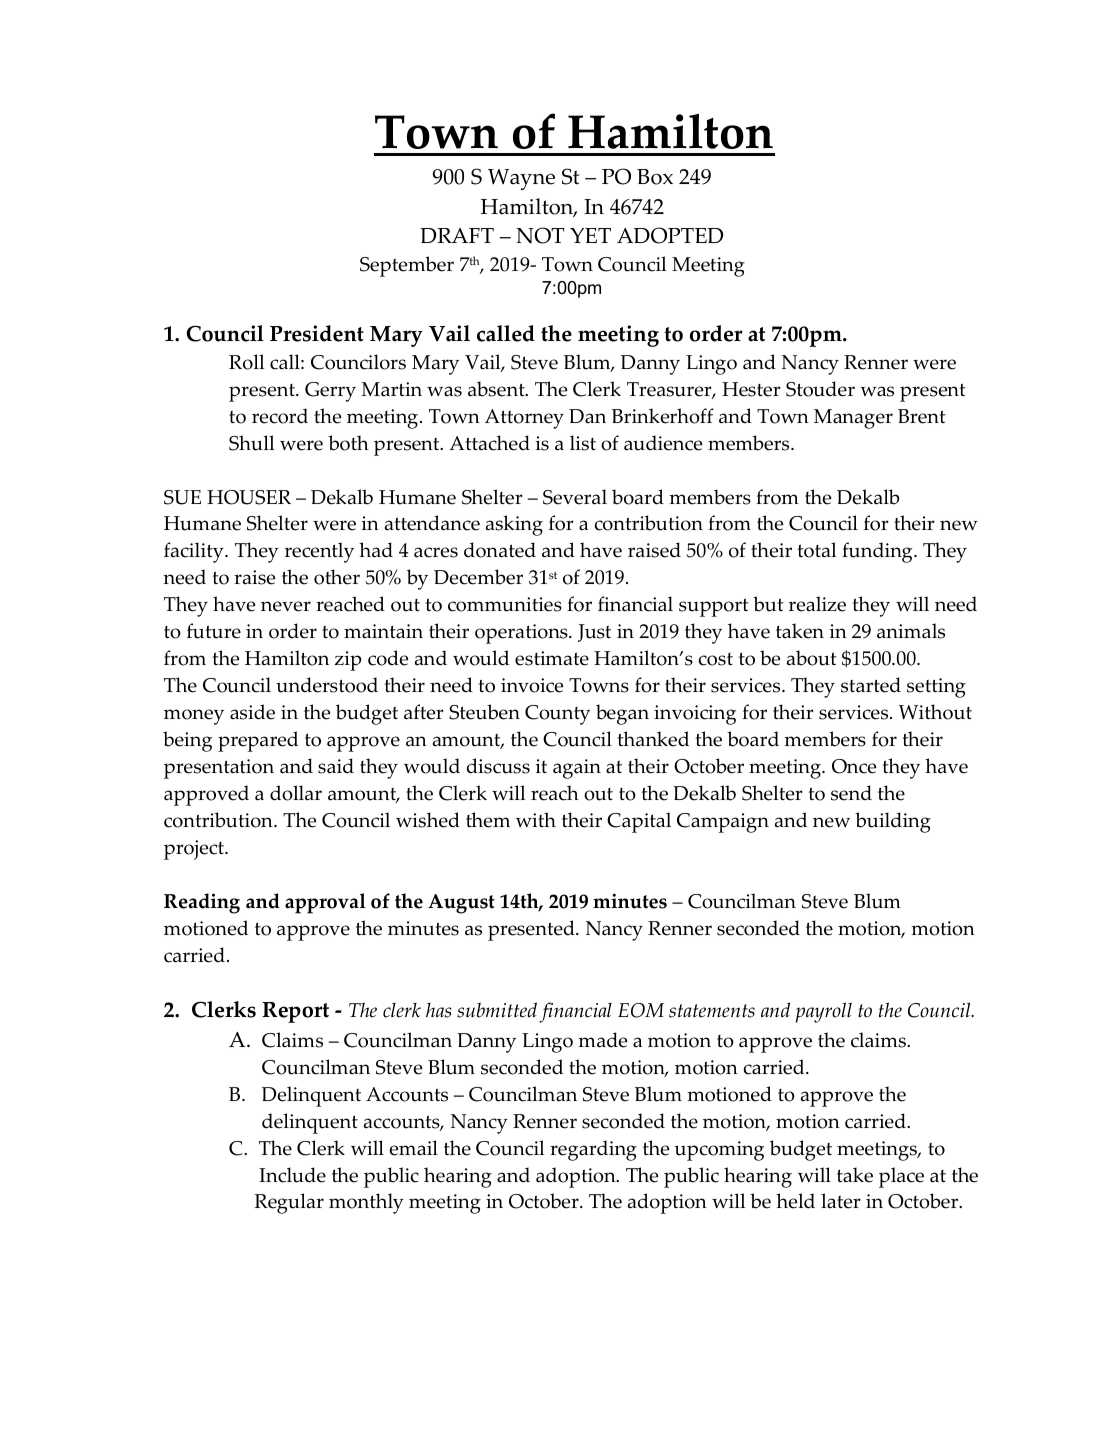  What do you see at coordinates (407, 266) in the screenshot?
I see `September` at bounding box center [407, 266].
